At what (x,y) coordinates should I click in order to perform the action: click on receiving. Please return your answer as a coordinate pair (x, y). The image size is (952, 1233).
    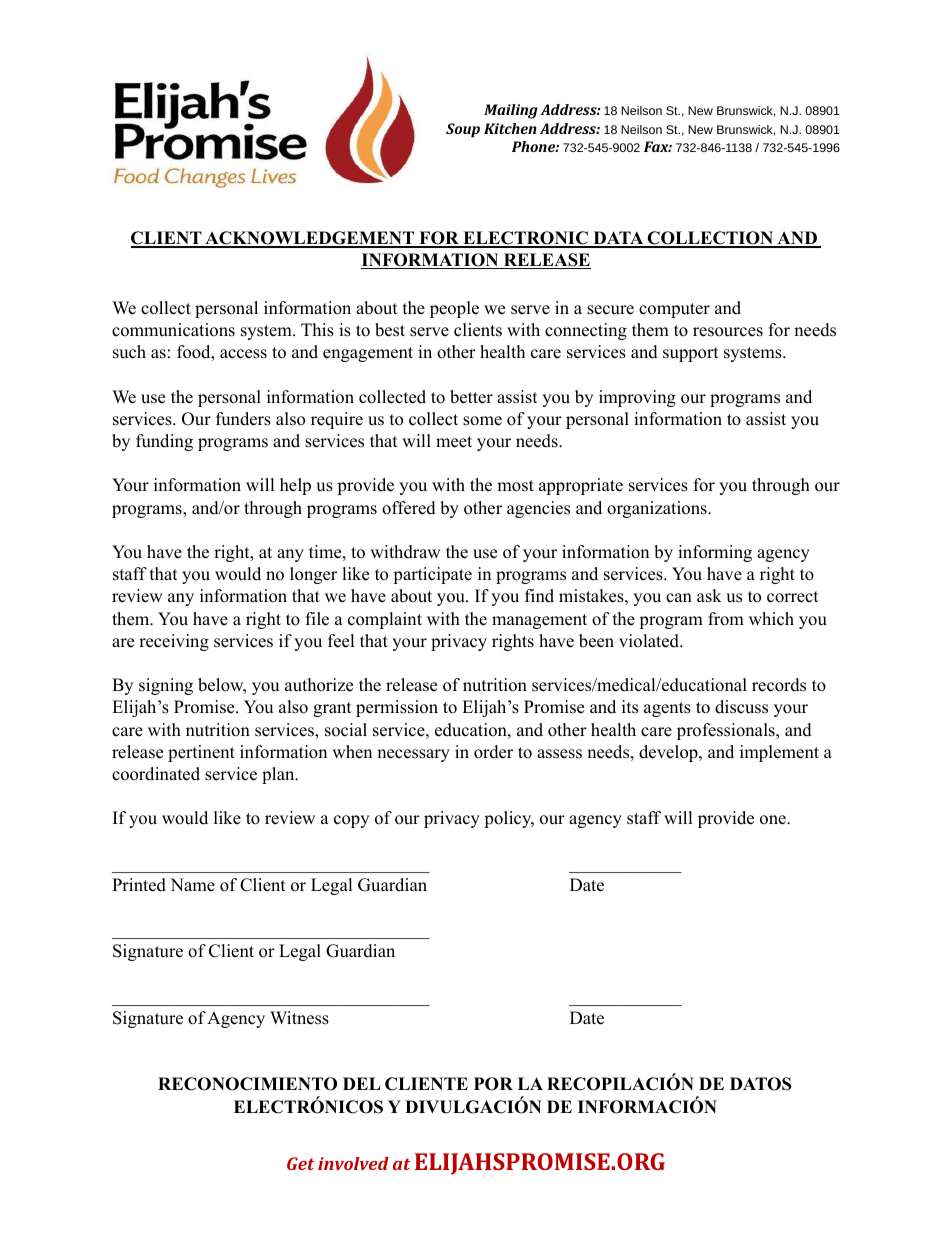
    Looking at the image, I should click on (174, 642).
